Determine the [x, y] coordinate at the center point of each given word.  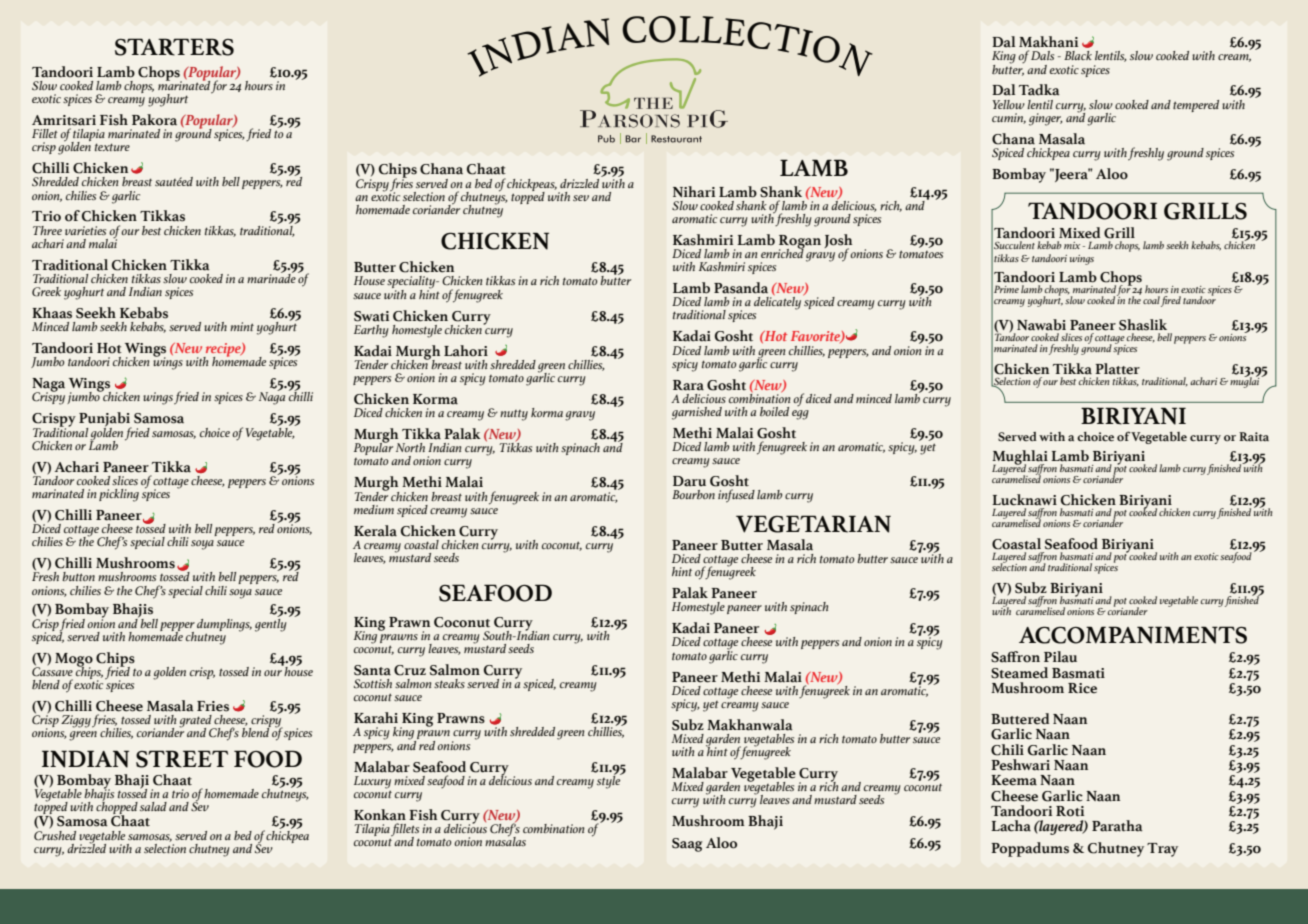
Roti [1070, 811]
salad [153, 806]
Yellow [1008, 104]
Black [1078, 55]
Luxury [372, 782]
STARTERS [174, 47]
